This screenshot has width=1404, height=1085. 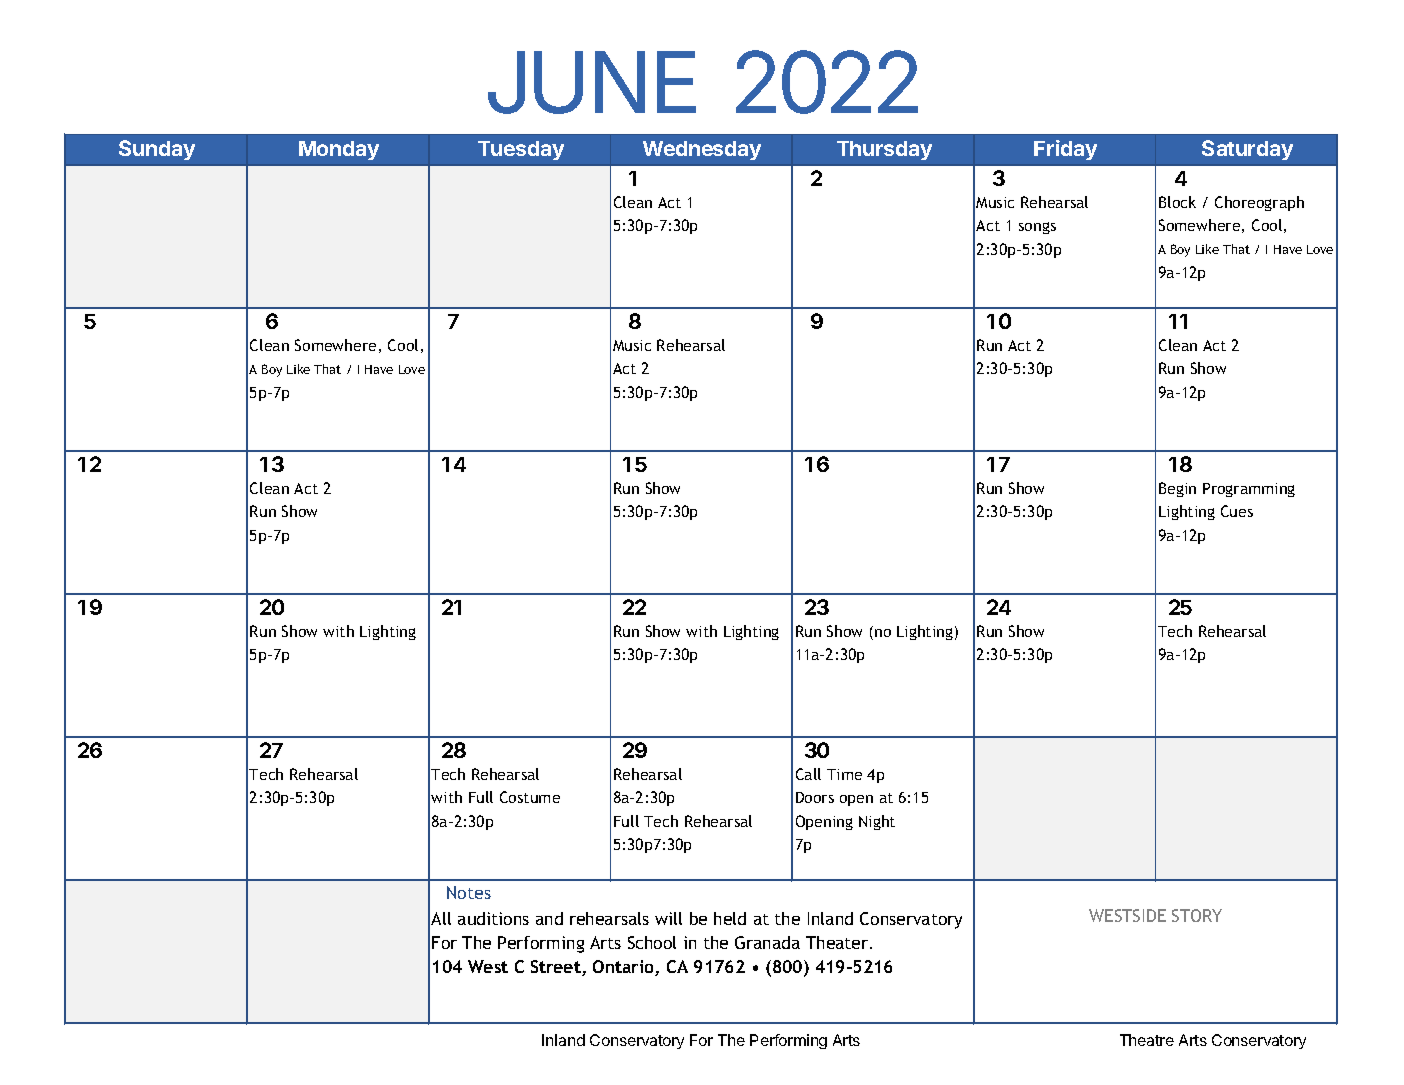 What do you see at coordinates (652, 942) in the screenshot?
I see `School` at bounding box center [652, 942].
